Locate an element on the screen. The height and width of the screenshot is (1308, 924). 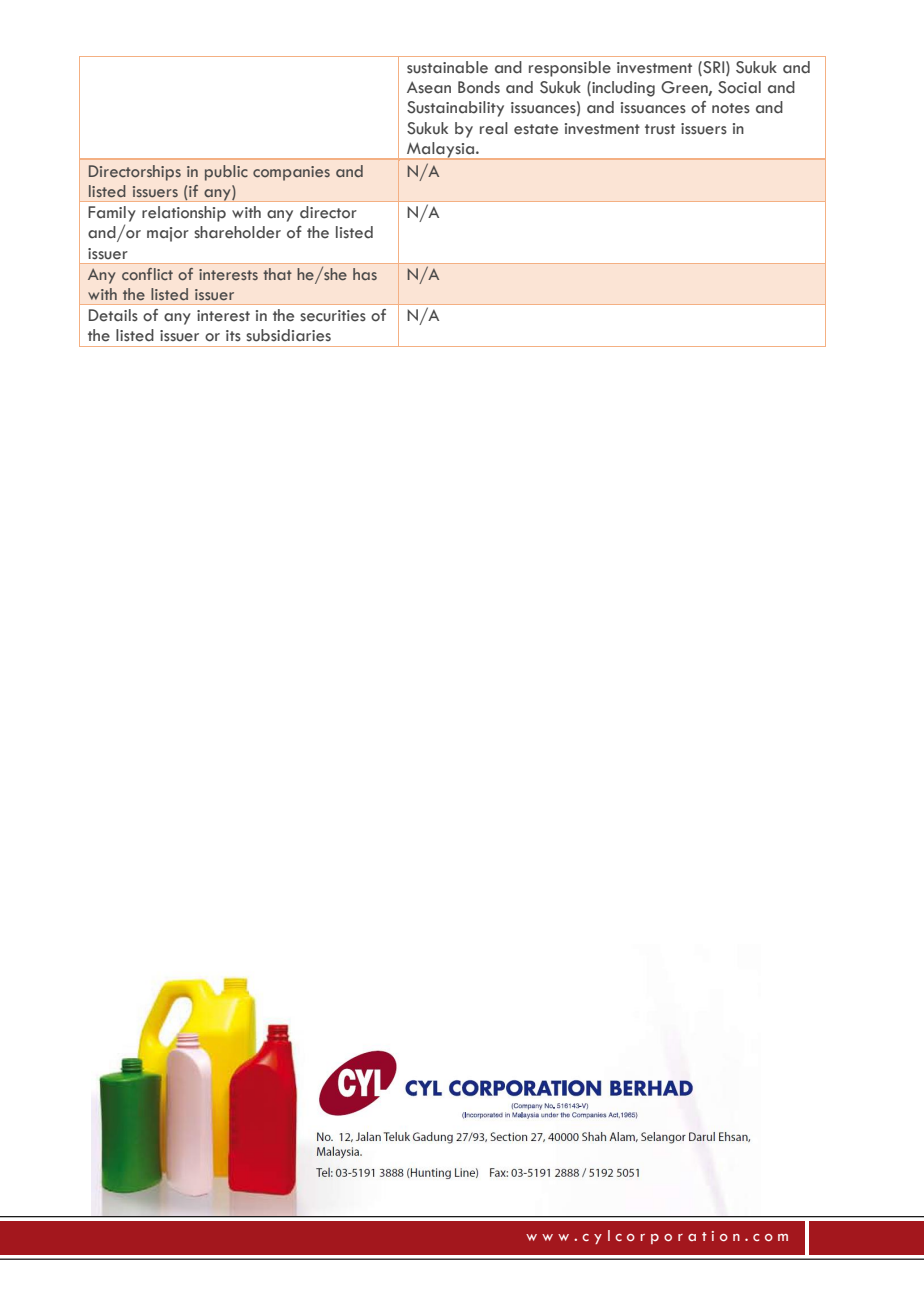
its is located at coordinates (233, 336).
